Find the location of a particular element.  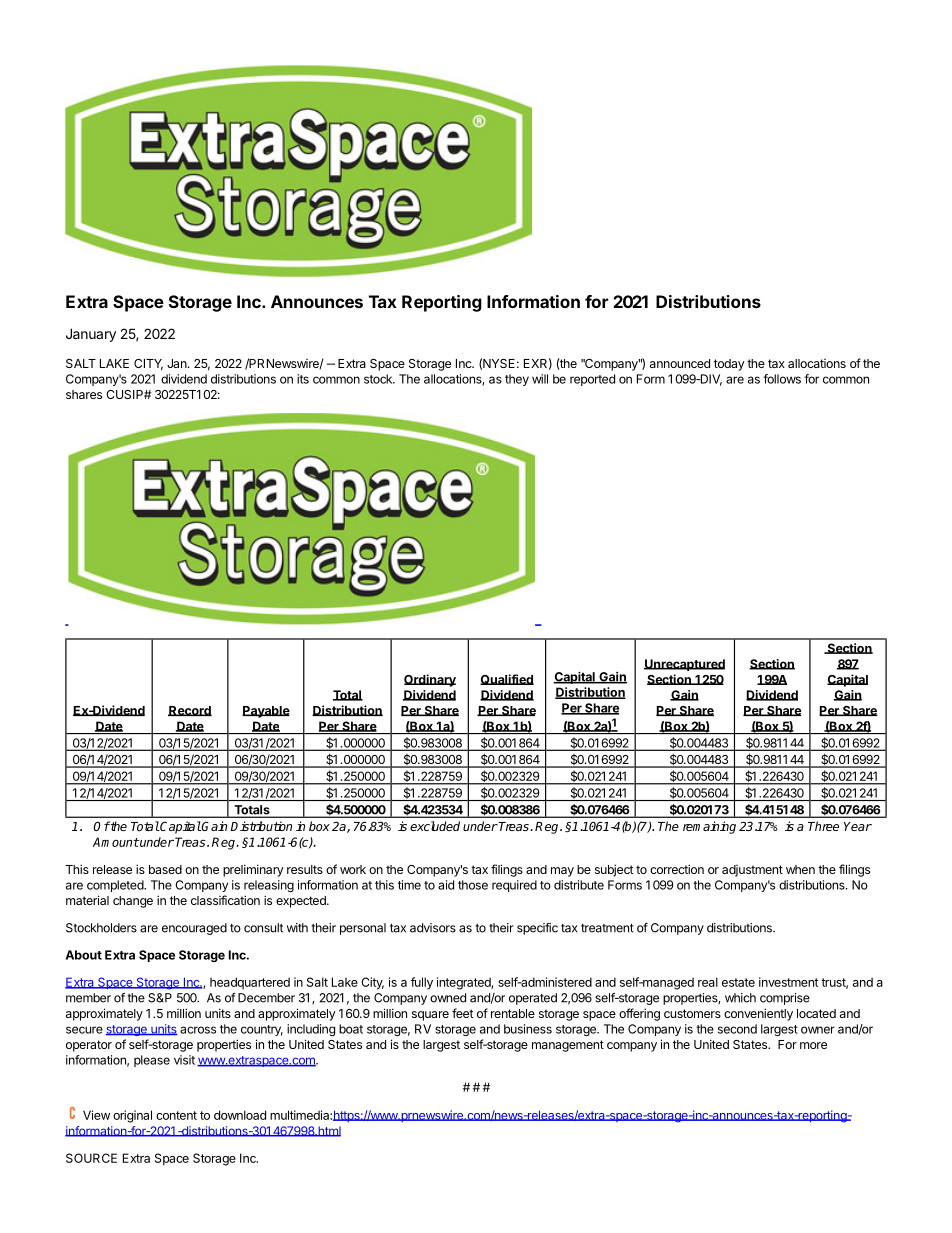

content is located at coordinates (176, 1115).
